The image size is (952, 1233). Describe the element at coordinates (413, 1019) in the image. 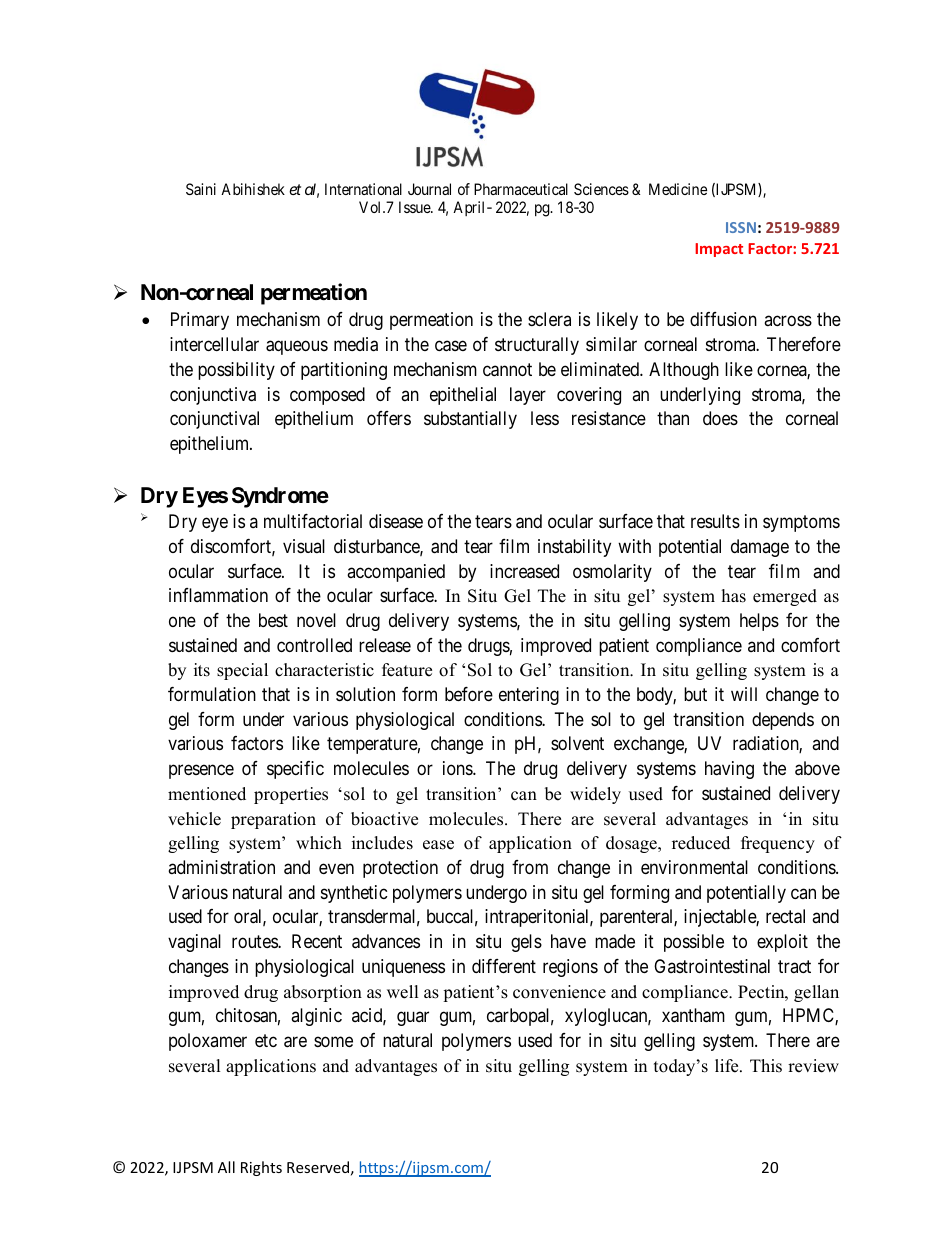

I see `guar` at that location.
